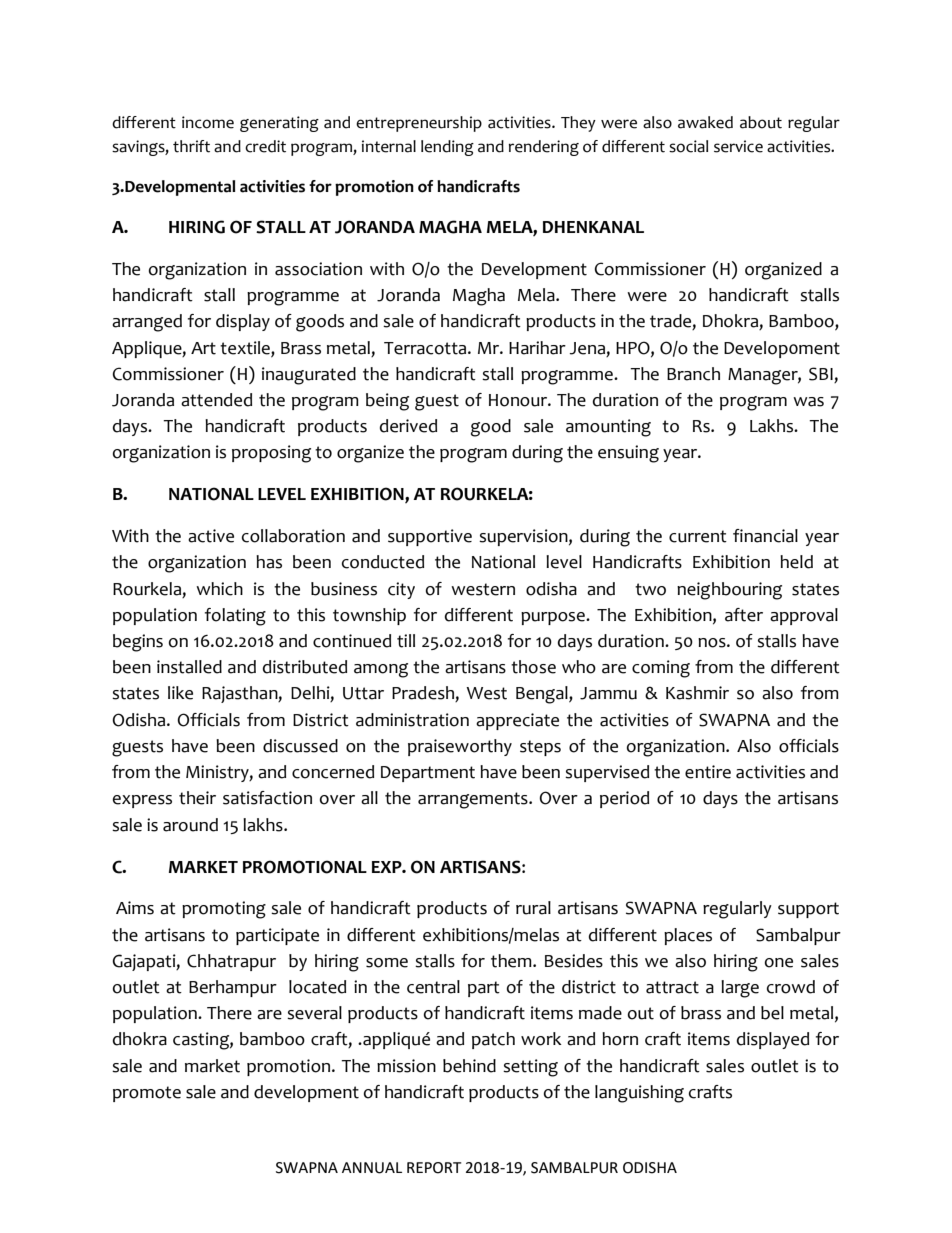 This image has width=952, height=1233. What do you see at coordinates (180, 693) in the image?
I see `like` at bounding box center [180, 693].
